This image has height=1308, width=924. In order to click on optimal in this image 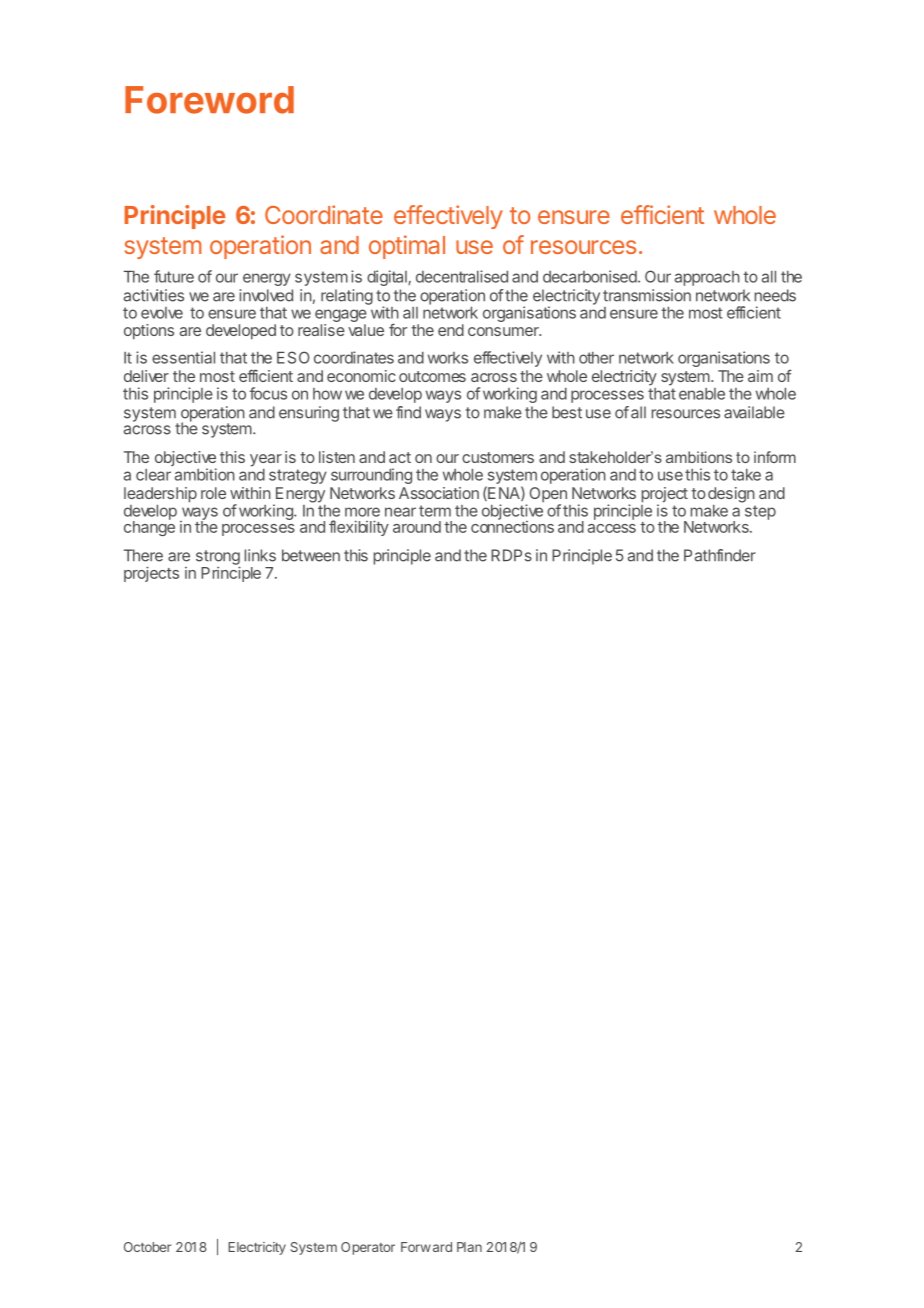, I will do `click(407, 247)`.
